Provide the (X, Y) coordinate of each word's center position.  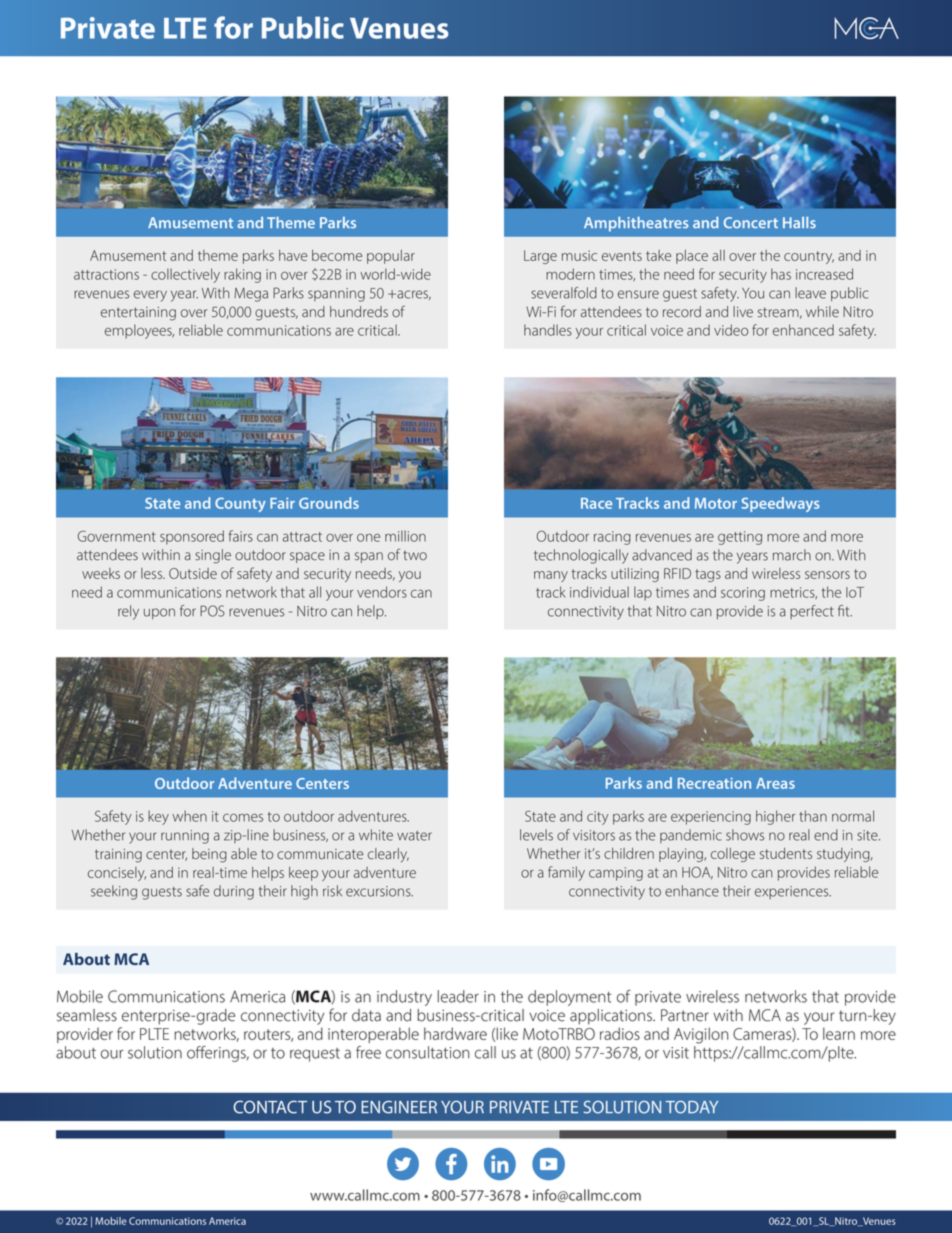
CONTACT (270, 1107)
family (566, 873)
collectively (185, 275)
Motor (716, 503)
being (209, 855)
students (786, 853)
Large (540, 257)
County (240, 504)
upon (159, 613)
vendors (382, 592)
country (809, 257)
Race (596, 503)
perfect (812, 612)
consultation (427, 1052)
